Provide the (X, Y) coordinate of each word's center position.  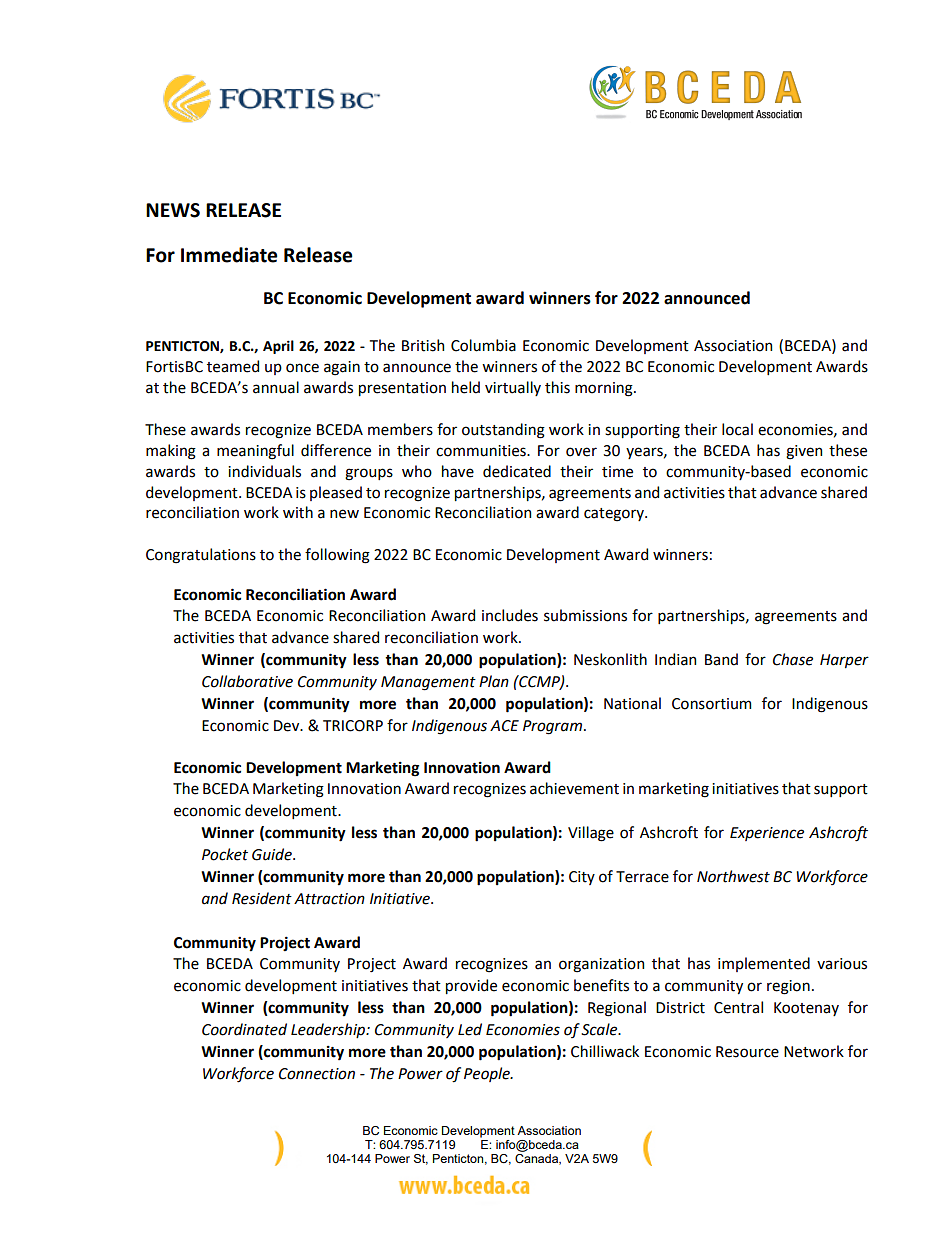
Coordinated (244, 1029)
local (737, 429)
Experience (767, 834)
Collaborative (247, 681)
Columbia (483, 345)
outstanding (503, 431)
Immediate (229, 255)
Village (591, 834)
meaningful (255, 452)
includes (510, 615)
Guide (273, 854)
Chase (793, 659)
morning (605, 389)
